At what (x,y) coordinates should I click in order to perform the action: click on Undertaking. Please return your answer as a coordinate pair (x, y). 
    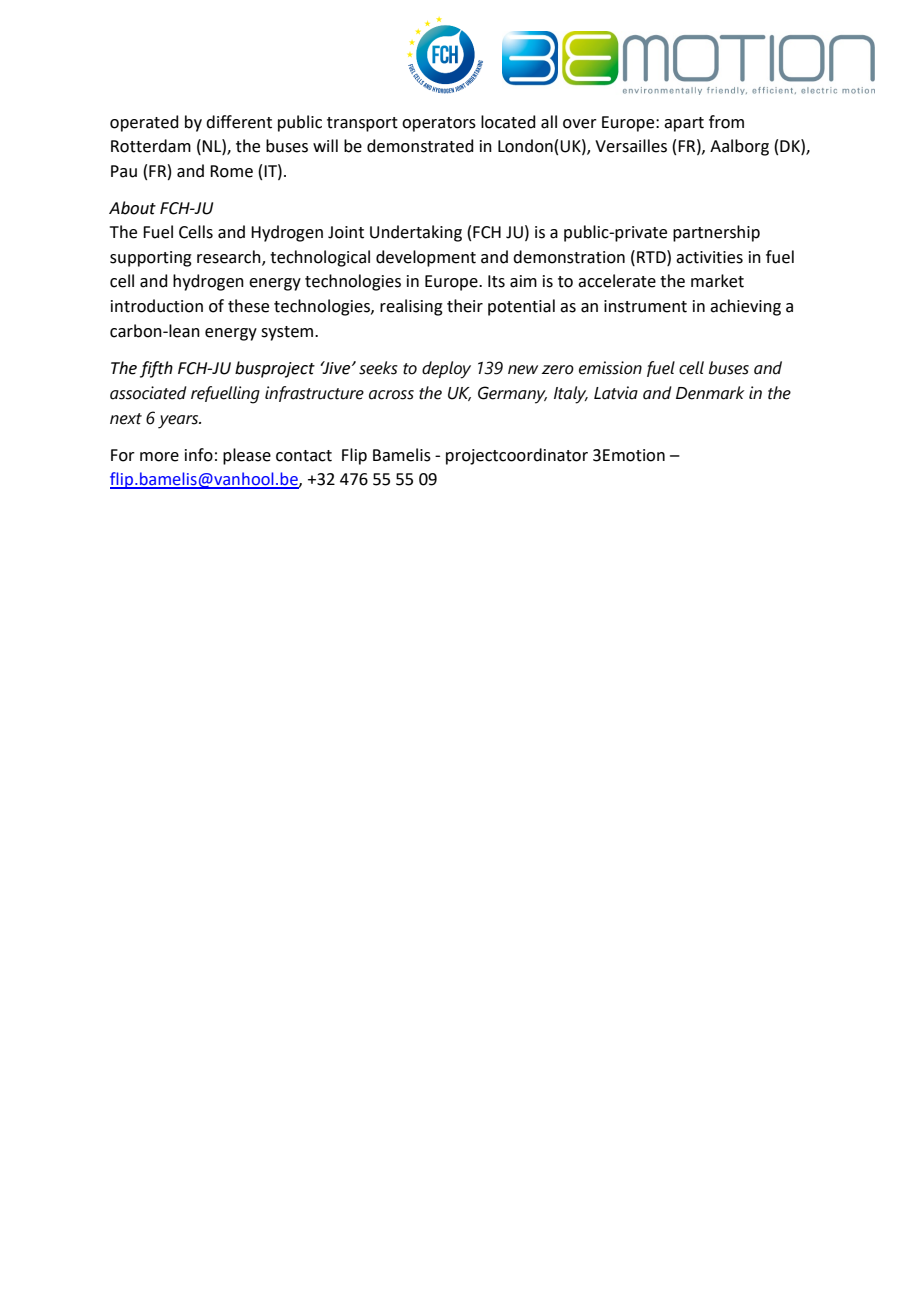
    Looking at the image, I should click on (416, 233).
